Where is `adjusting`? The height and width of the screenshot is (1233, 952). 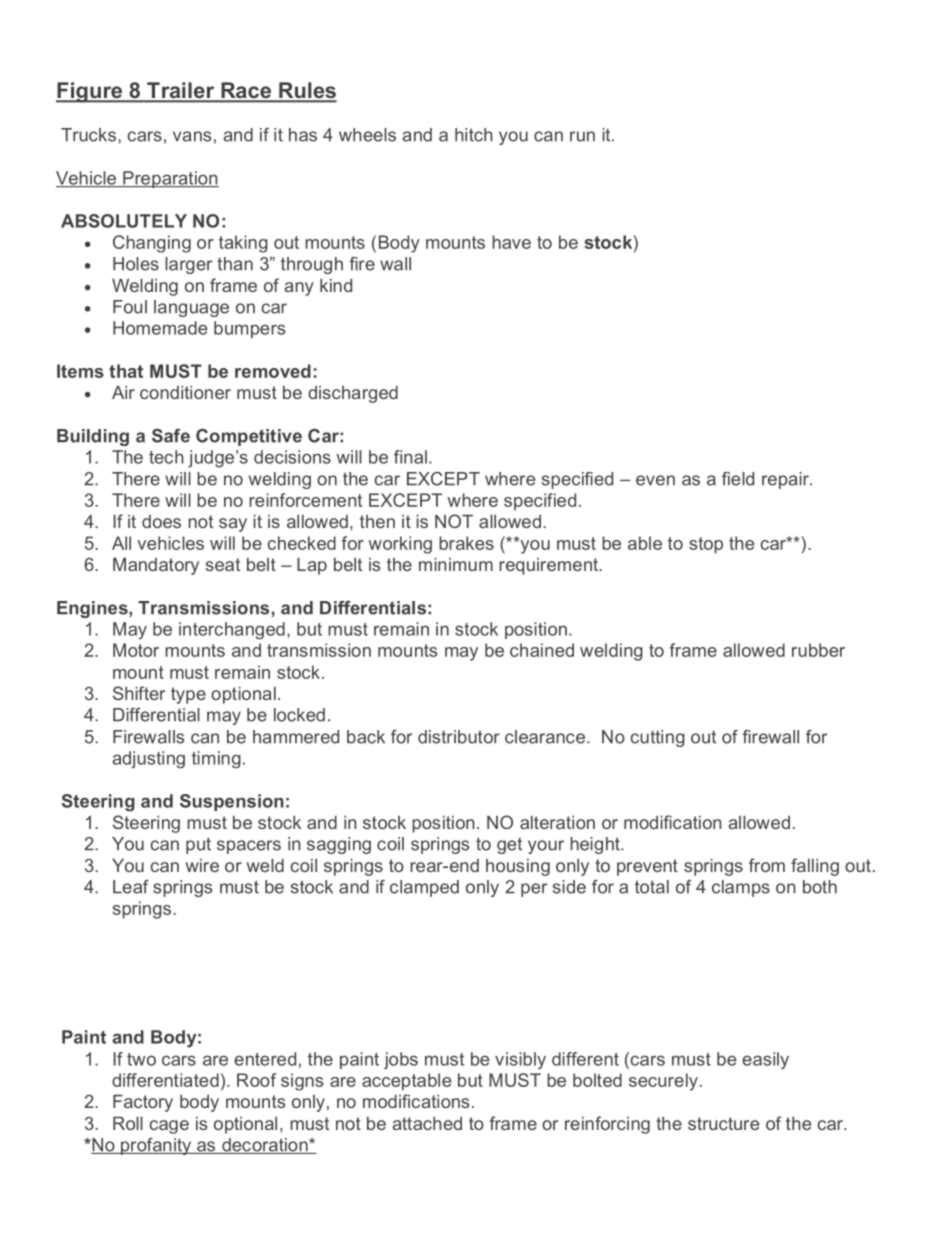 adjusting is located at coordinates (148, 759).
